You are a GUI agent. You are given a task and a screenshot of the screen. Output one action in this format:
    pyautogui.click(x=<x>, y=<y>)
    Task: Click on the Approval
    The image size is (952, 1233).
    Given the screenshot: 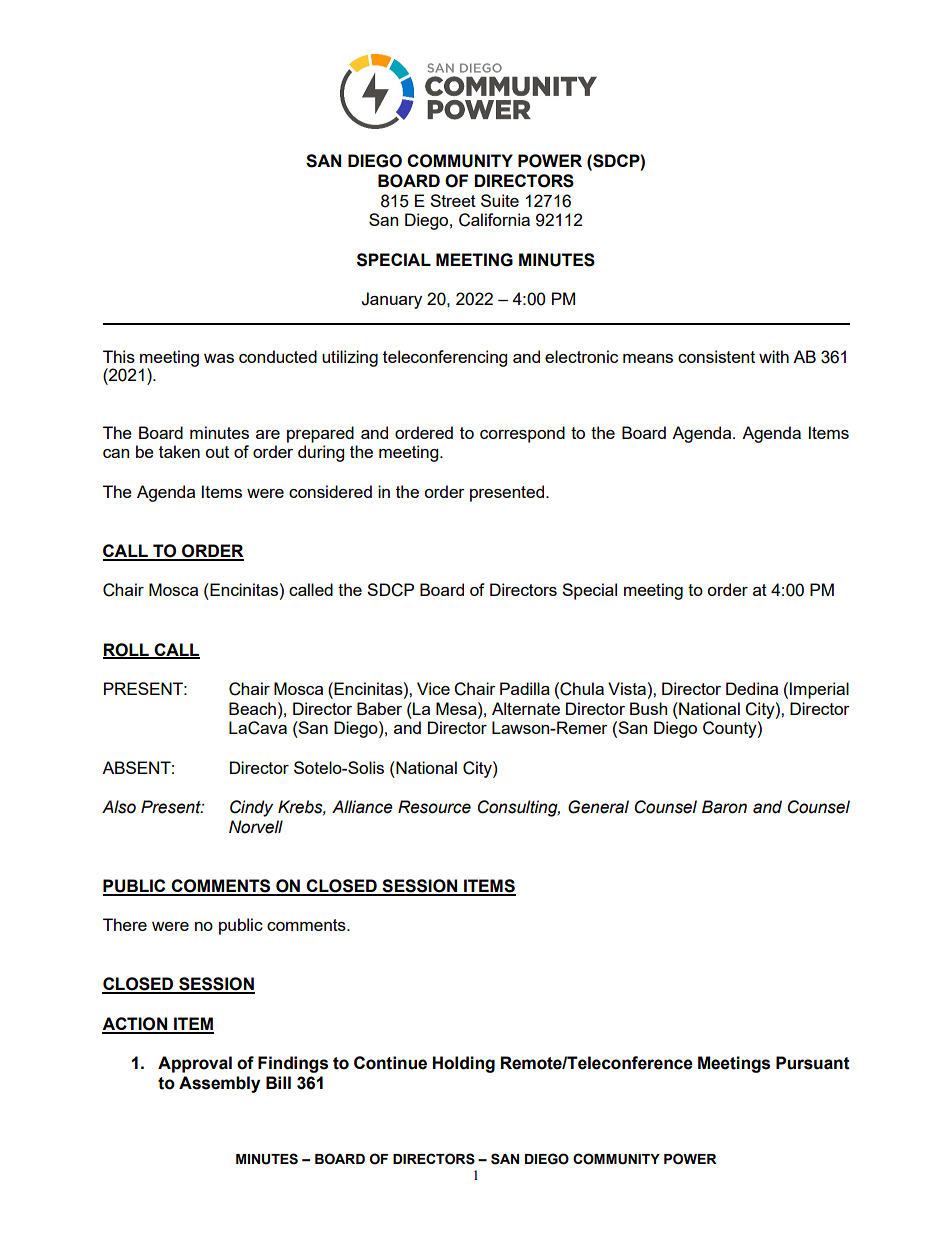 What is the action you would take?
    pyautogui.click(x=195, y=1064)
